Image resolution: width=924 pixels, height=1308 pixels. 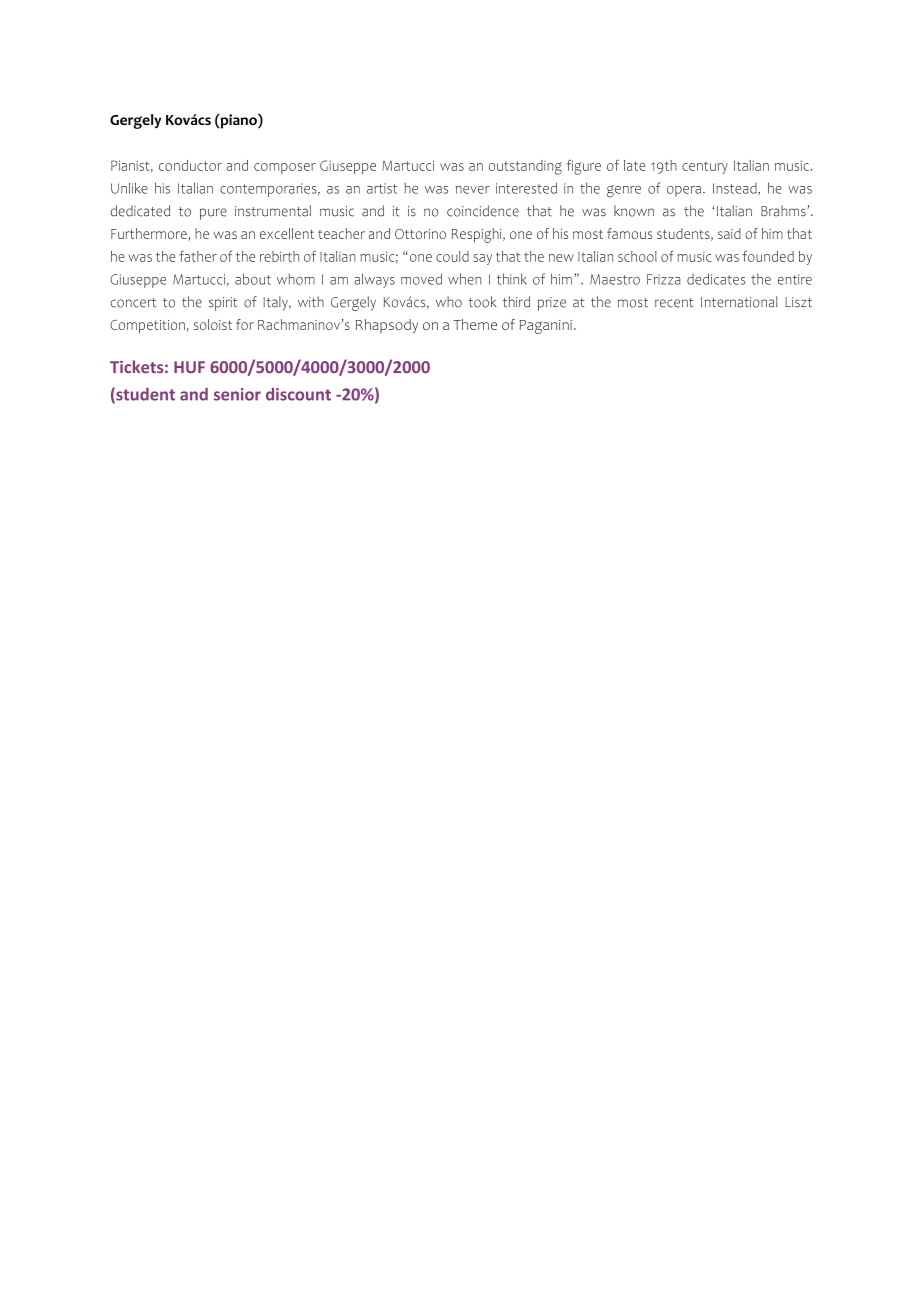 I want to click on International, so click(x=739, y=302).
